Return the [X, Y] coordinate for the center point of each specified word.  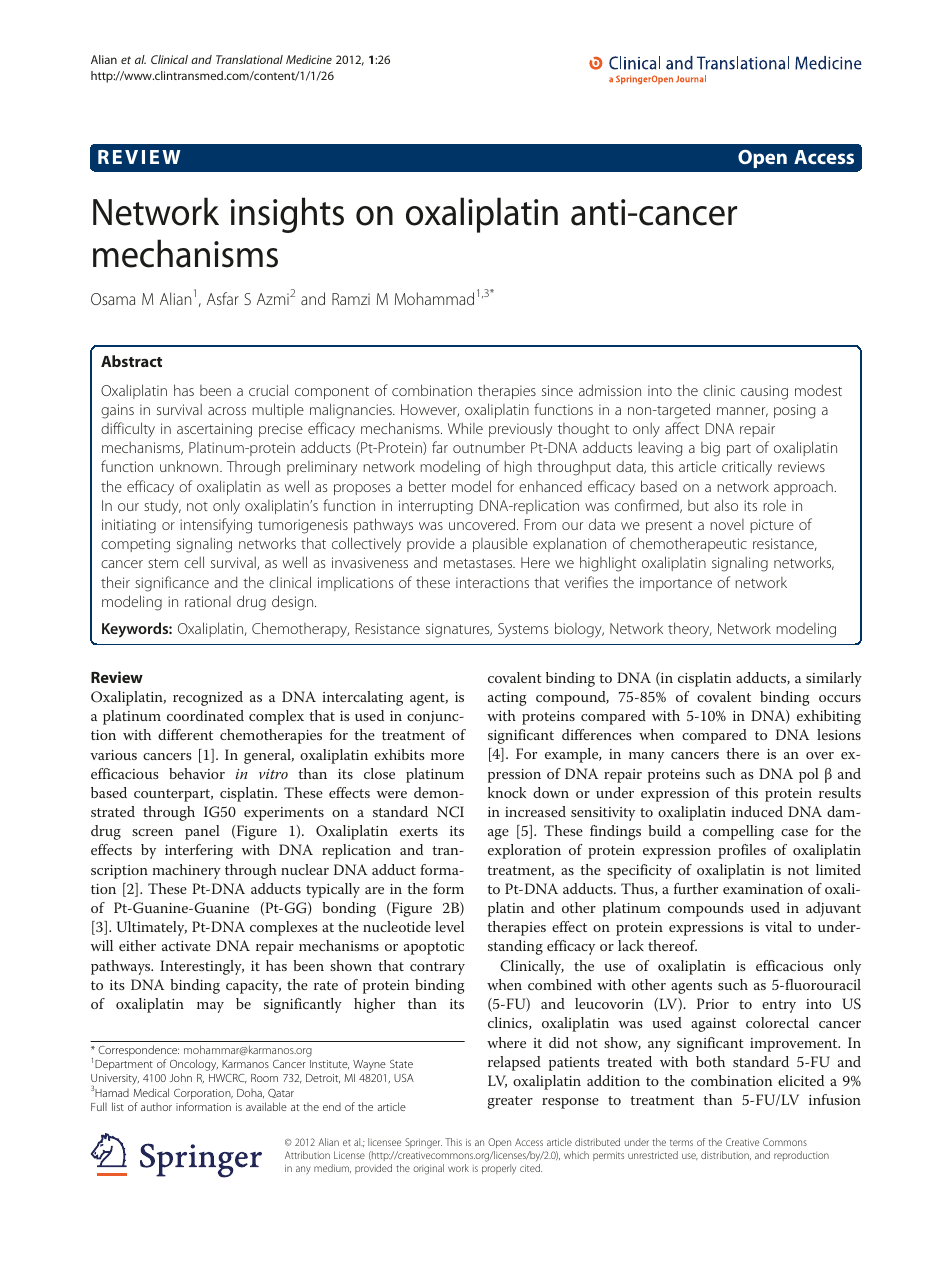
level [449, 926]
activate [186, 946]
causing [764, 392]
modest [818, 390]
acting [507, 699]
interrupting [436, 507]
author [156, 1107]
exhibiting [829, 717]
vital [778, 926]
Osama [113, 299]
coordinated [205, 715]
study [162, 507]
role [774, 505]
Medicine [309, 59]
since [557, 390]
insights [287, 215]
